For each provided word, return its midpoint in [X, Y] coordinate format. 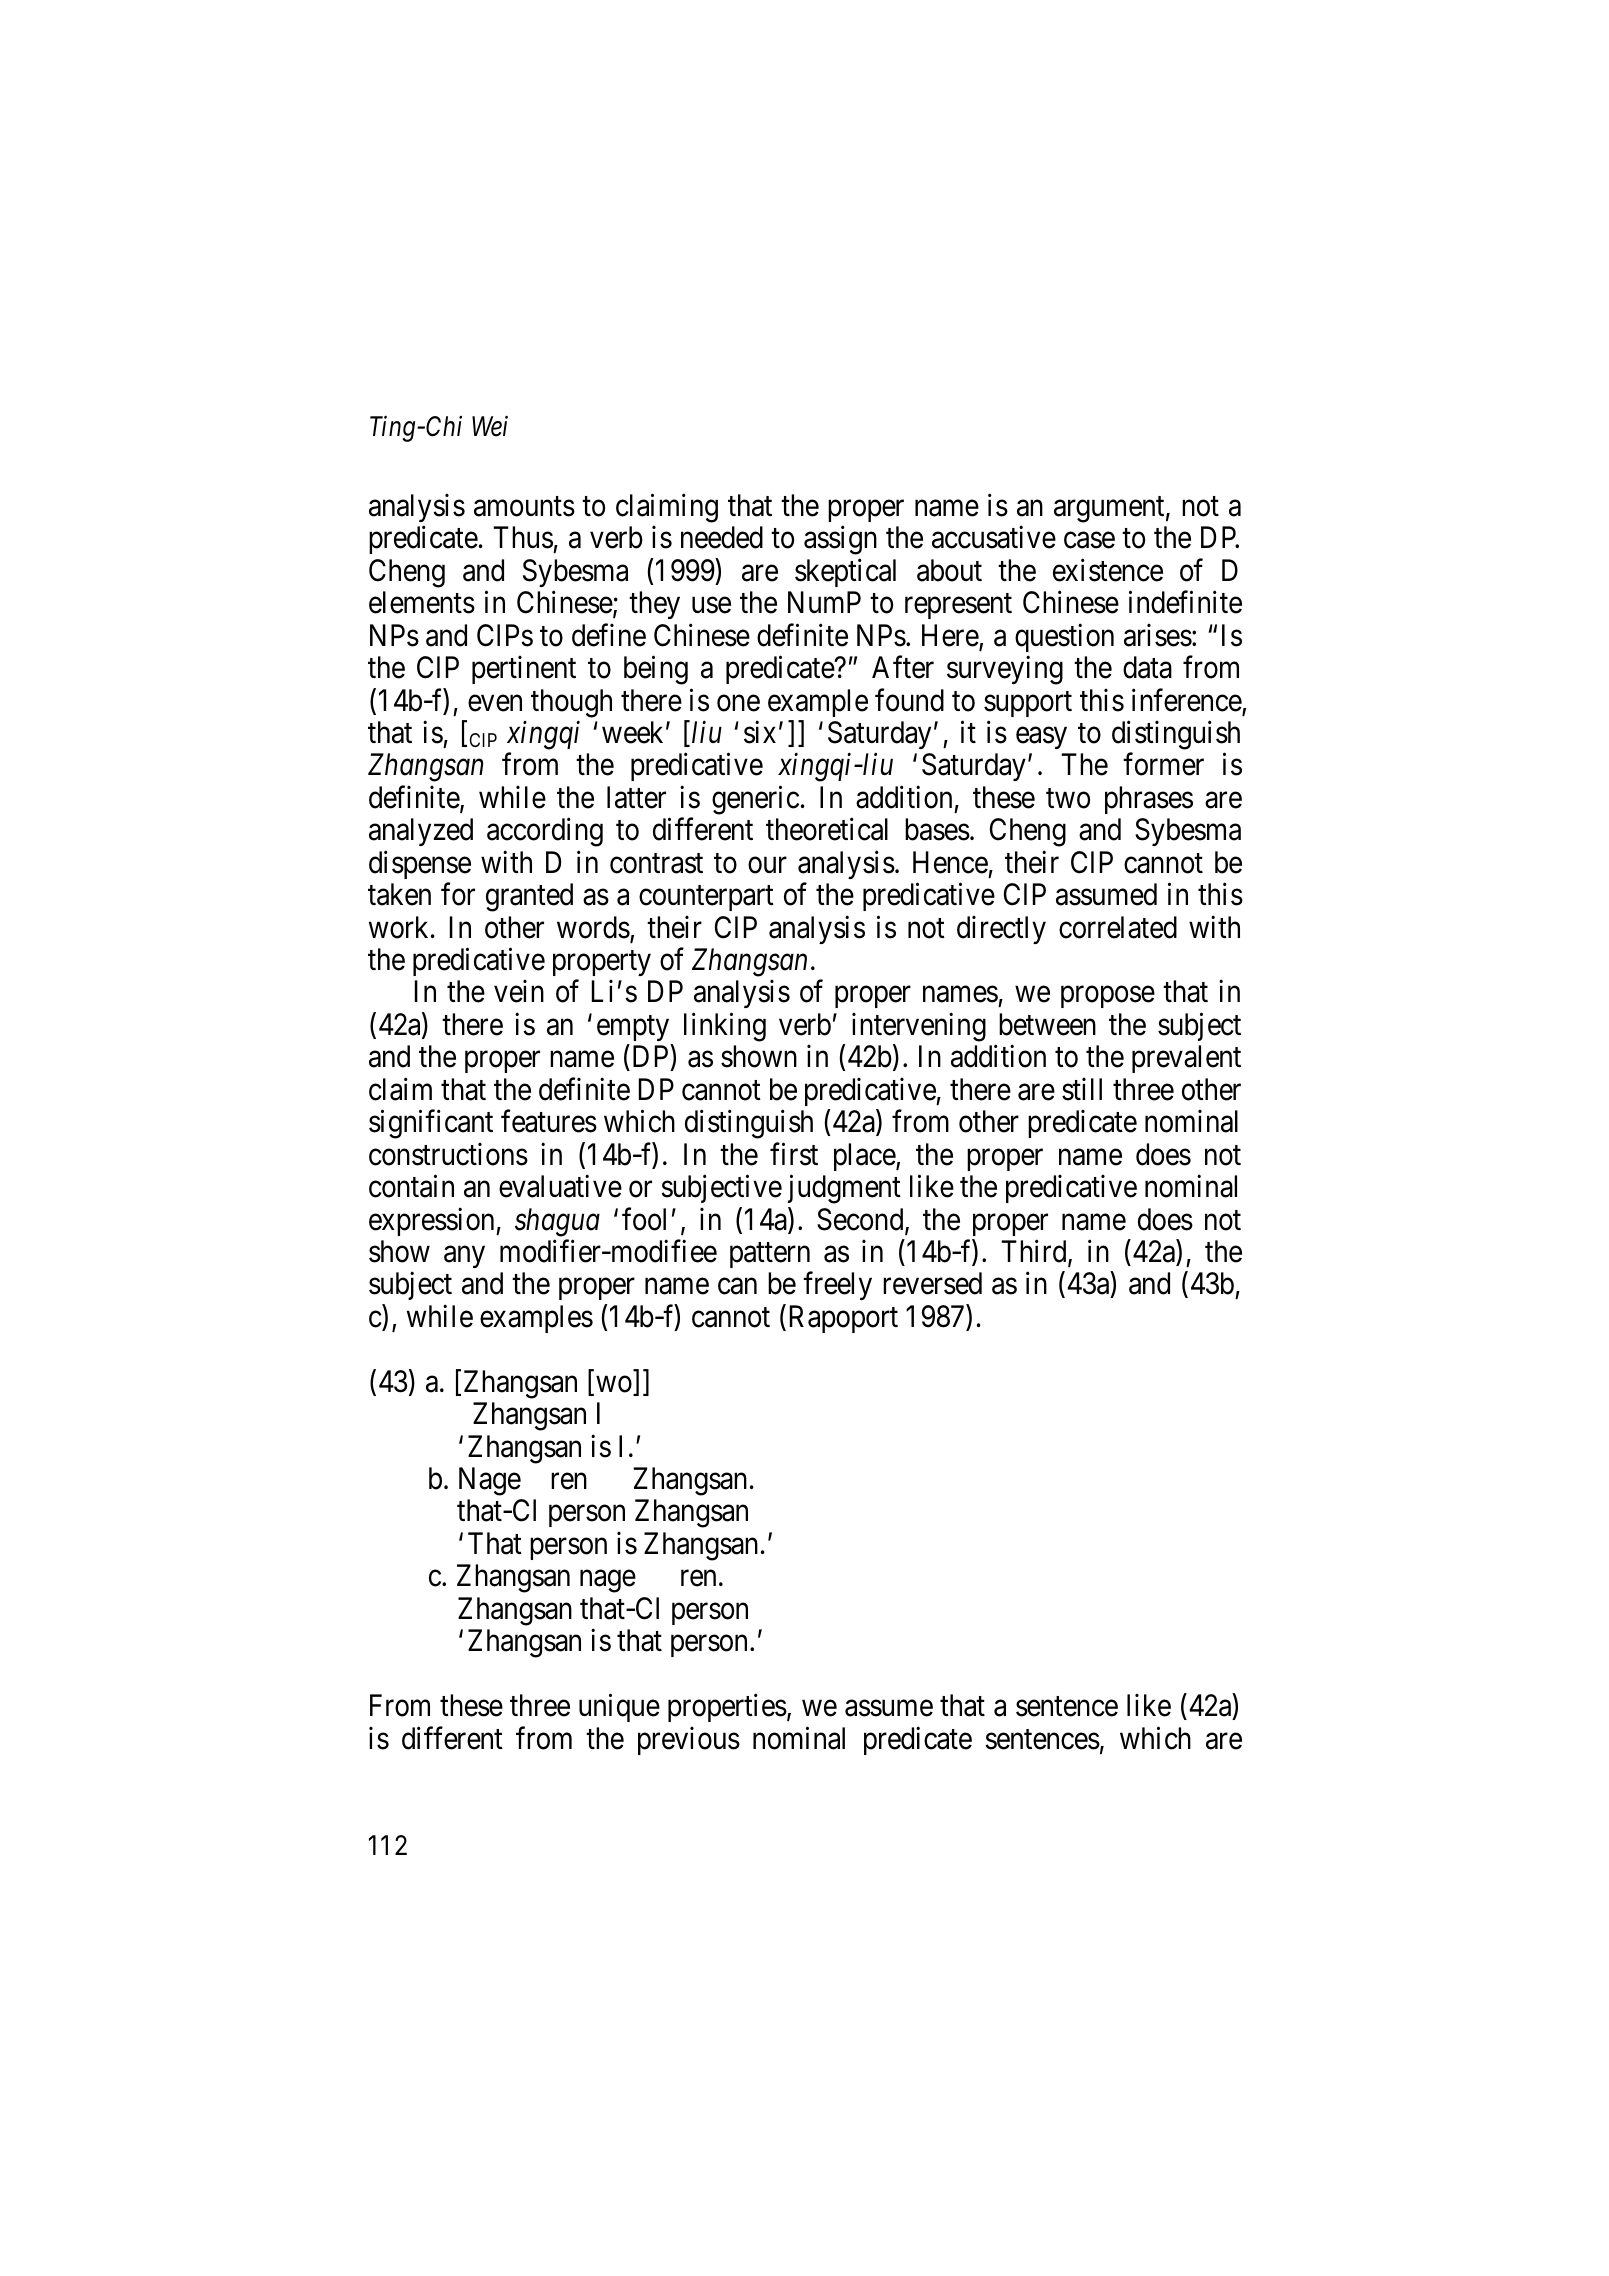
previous [689, 1741]
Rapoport [844, 1319]
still [1082, 1089]
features [549, 1121]
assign [840, 540]
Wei [490, 426]
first [794, 1154]
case [1089, 541]
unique [619, 1708]
